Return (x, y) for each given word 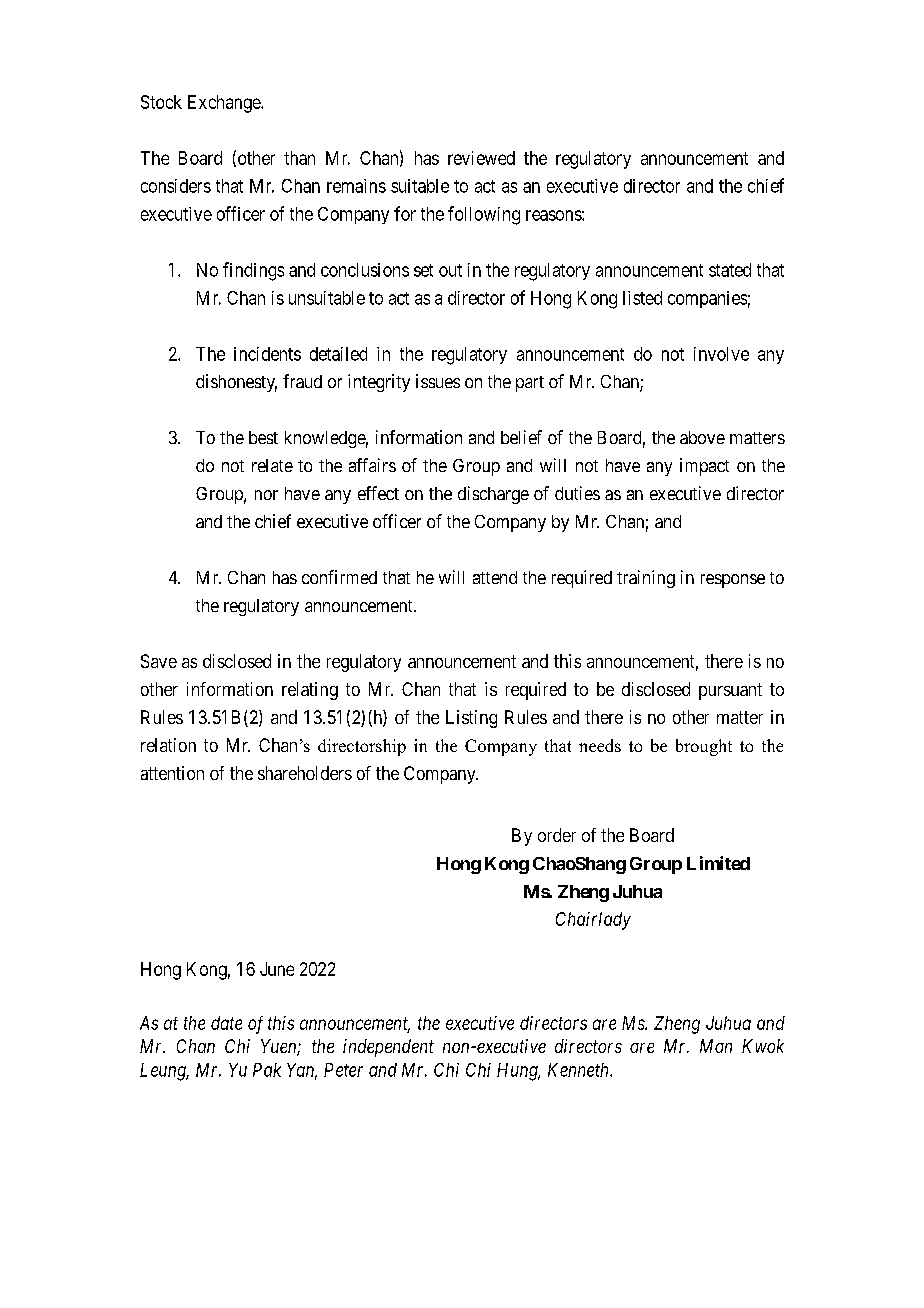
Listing (471, 719)
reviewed (481, 158)
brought (704, 747)
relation (168, 745)
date (226, 1023)
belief (521, 437)
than (299, 158)
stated (730, 270)
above (702, 437)
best (263, 437)
